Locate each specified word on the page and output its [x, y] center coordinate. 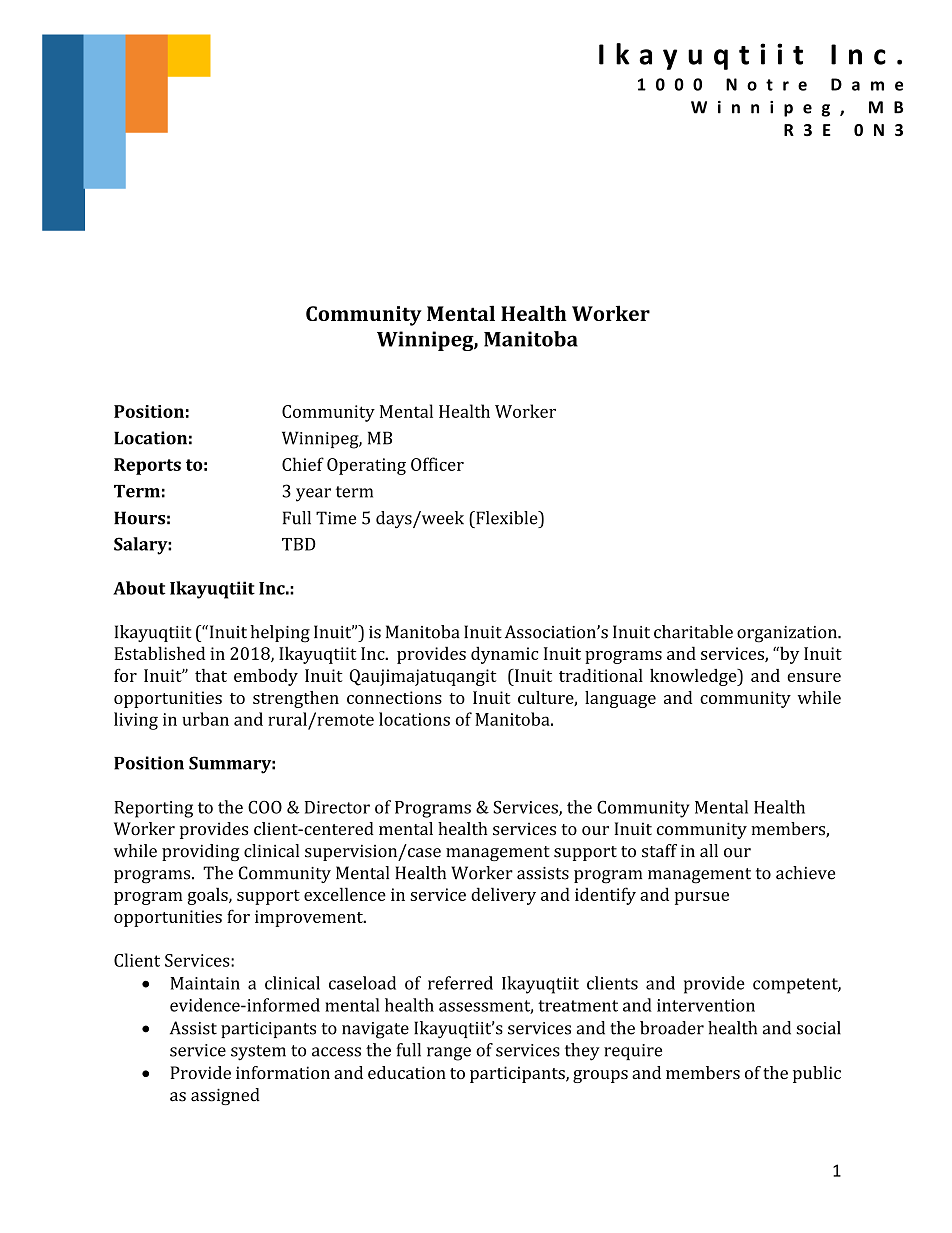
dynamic [504, 655]
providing [200, 852]
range [449, 1054]
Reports [147, 466]
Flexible [507, 518]
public [817, 1074]
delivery [503, 896]
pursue [701, 898]
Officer [437, 464]
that [211, 675]
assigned [225, 1096]
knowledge [694, 677]
